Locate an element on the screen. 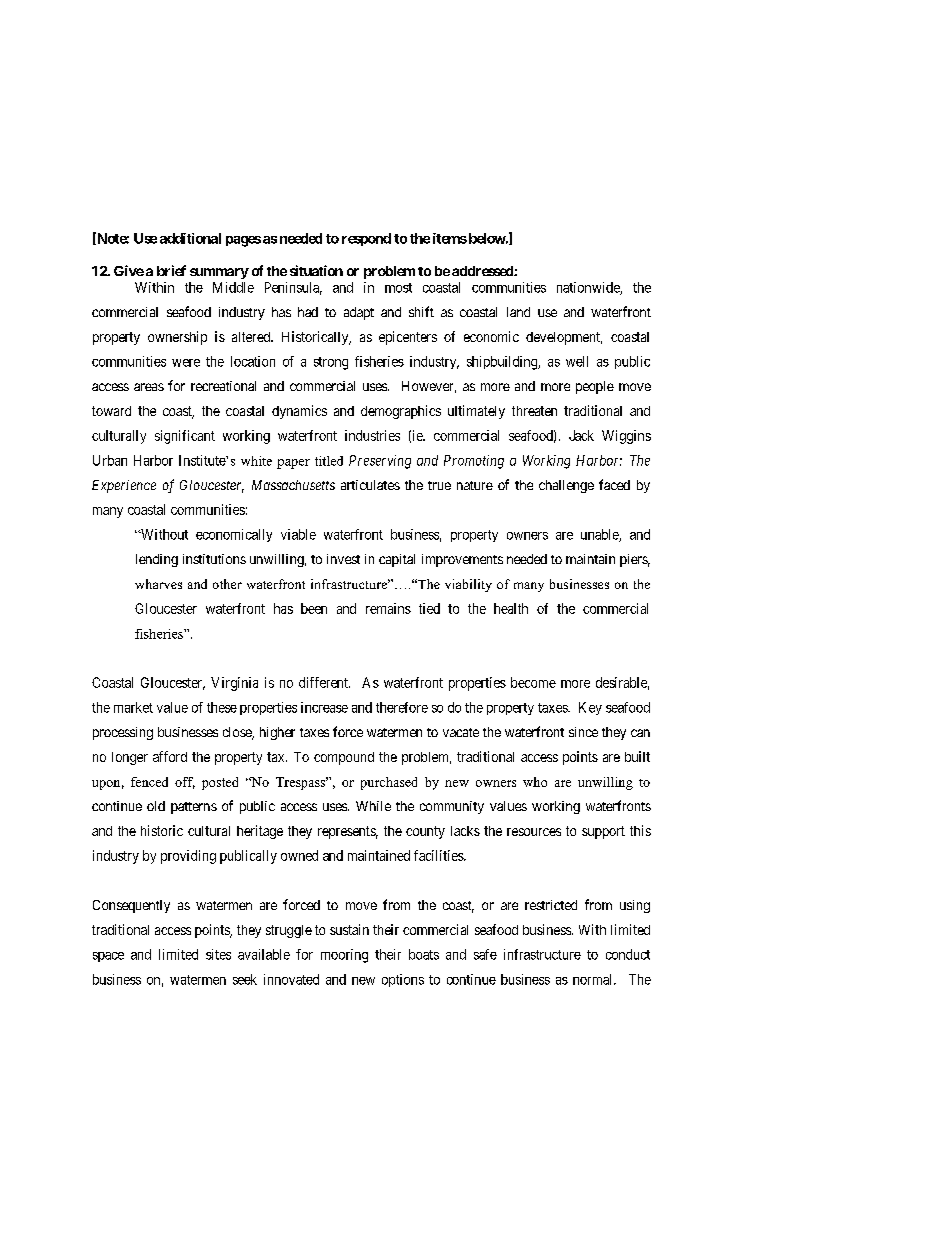 The height and width of the screenshot is (1233, 952). sites is located at coordinates (218, 954).
